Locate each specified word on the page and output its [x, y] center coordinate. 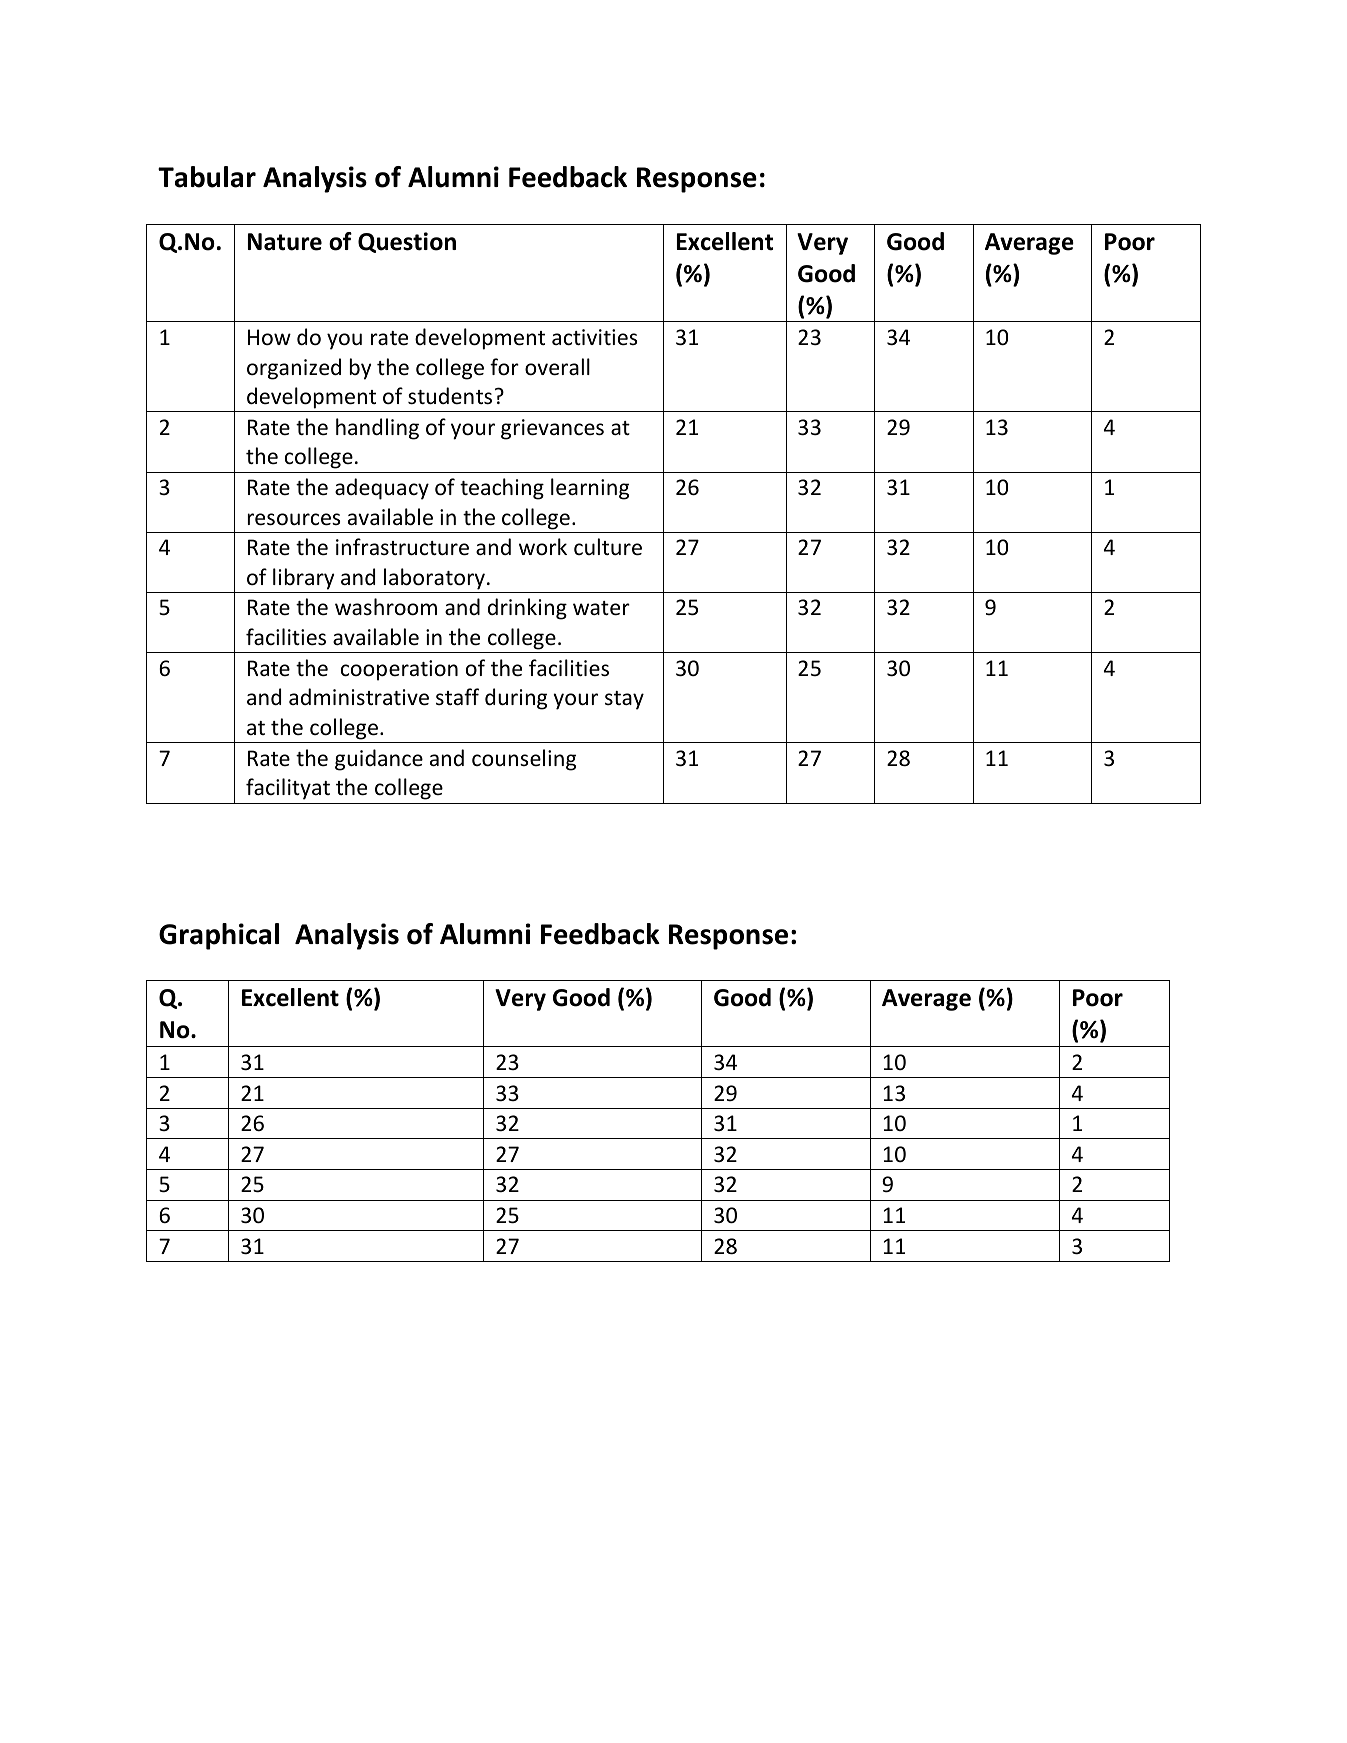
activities [594, 337]
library [303, 579]
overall [557, 367]
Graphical [219, 936]
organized [294, 369]
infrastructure [402, 547]
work [543, 547]
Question [407, 242]
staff [457, 696]
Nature [285, 242]
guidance [379, 760]
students [450, 396]
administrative [359, 697]
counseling [524, 760]
